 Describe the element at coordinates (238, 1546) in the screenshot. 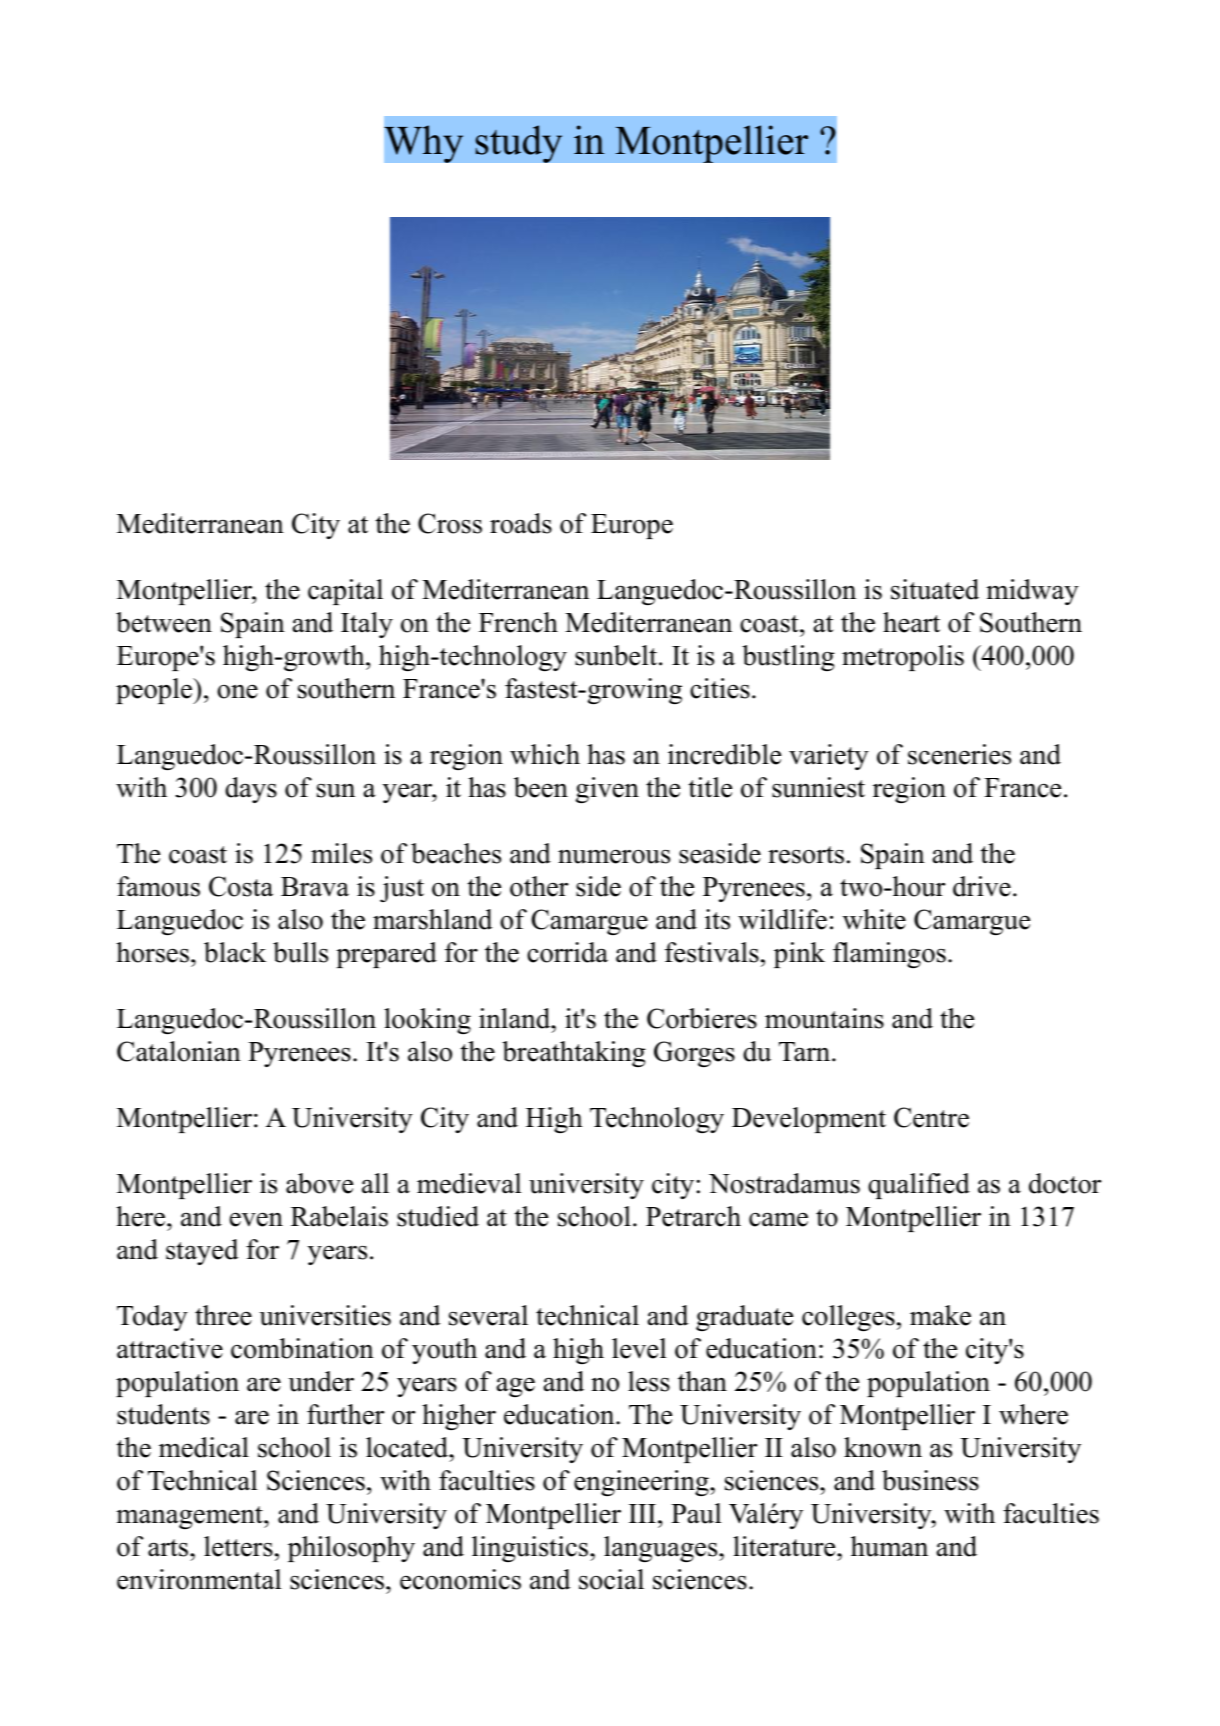

I see `letters` at that location.
